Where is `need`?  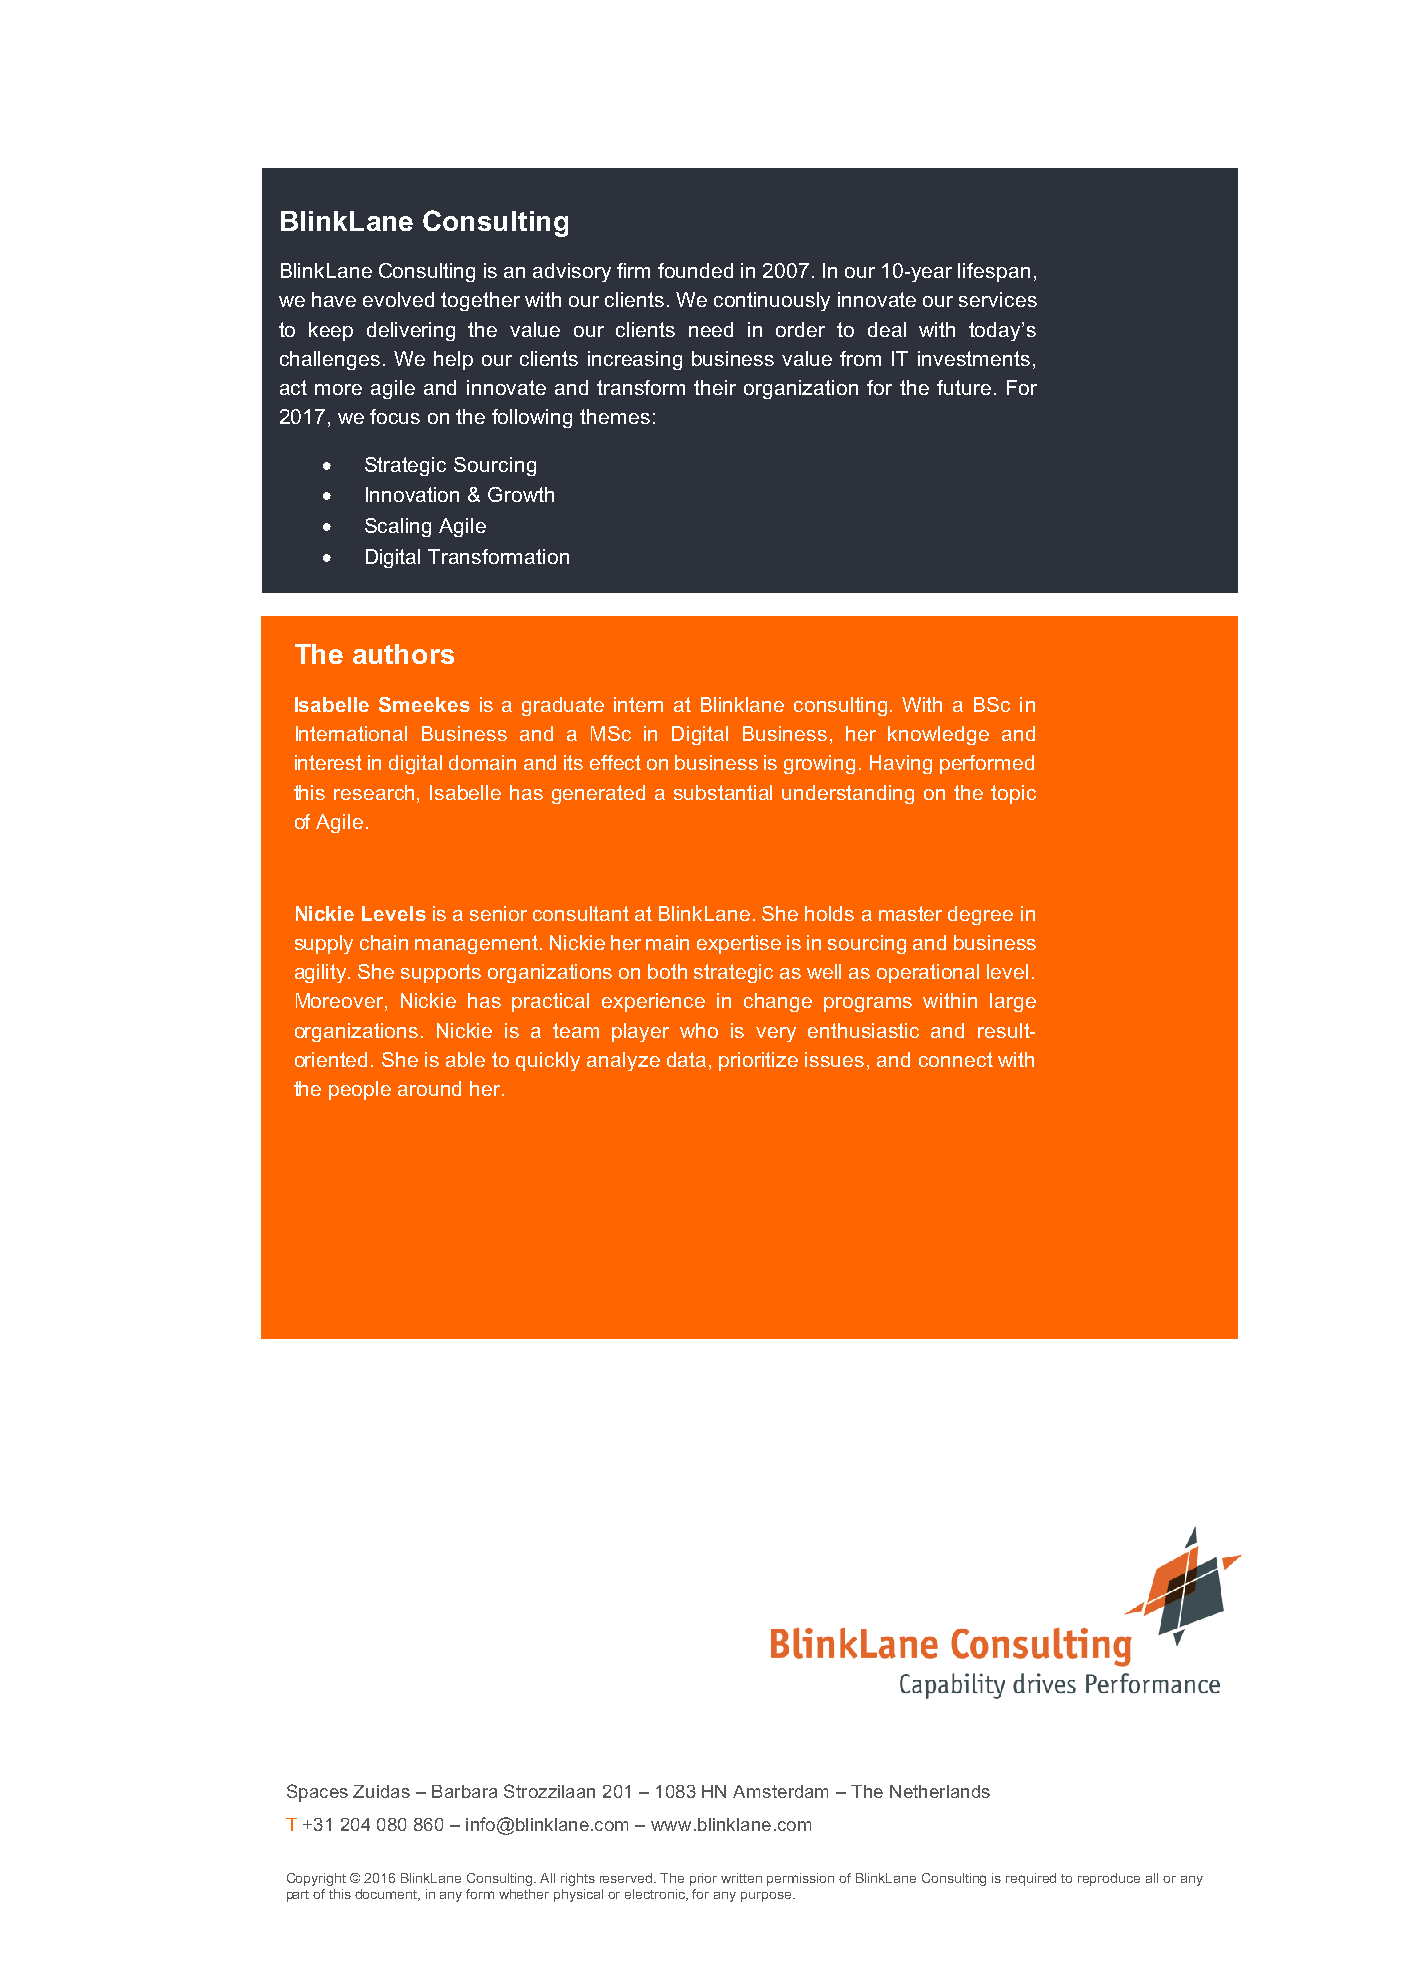
need is located at coordinates (711, 329).
